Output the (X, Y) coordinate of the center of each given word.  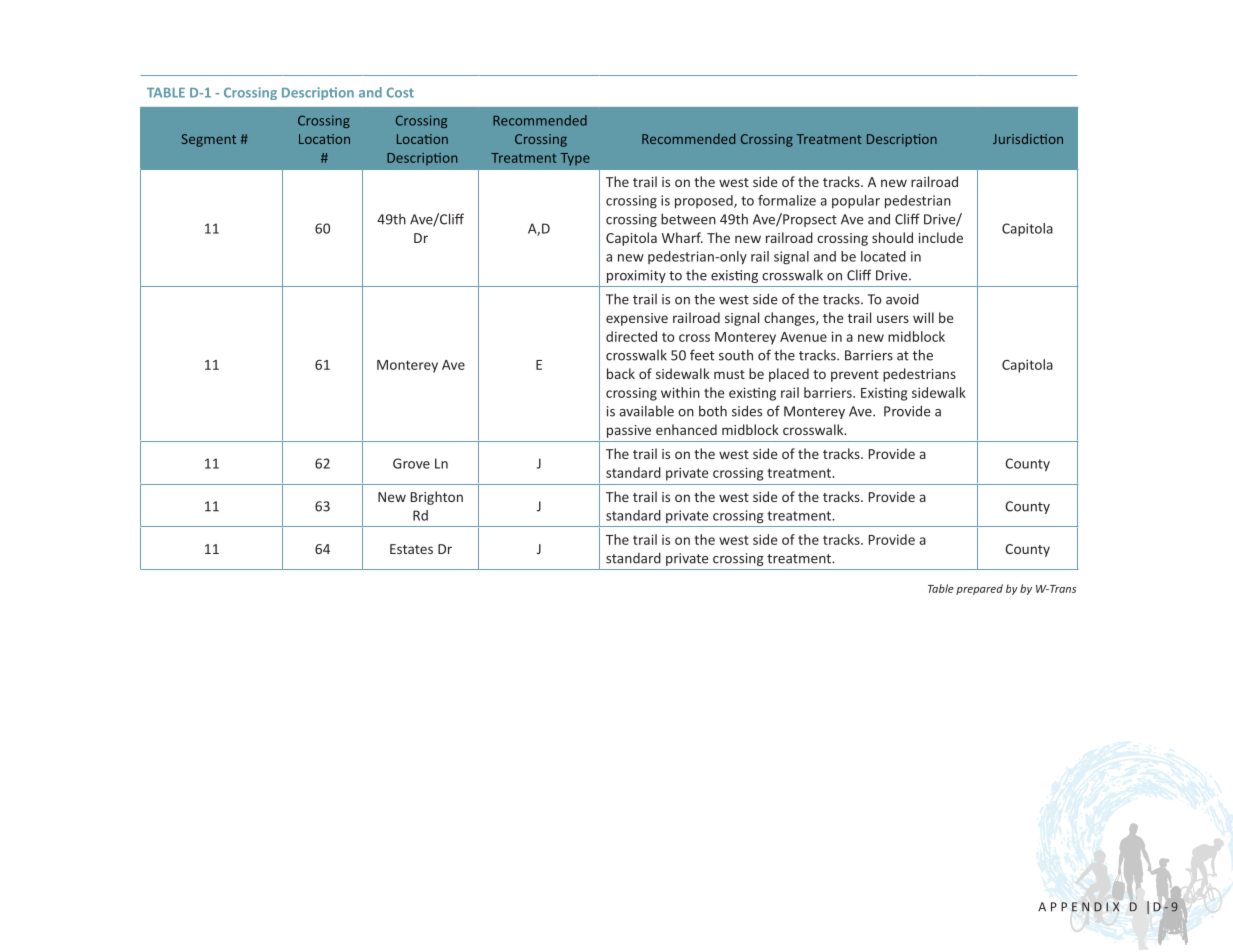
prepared (979, 589)
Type (575, 159)
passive (629, 431)
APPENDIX (1078, 907)
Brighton (437, 498)
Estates (411, 549)
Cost (400, 92)
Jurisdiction (1028, 138)
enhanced (686, 429)
